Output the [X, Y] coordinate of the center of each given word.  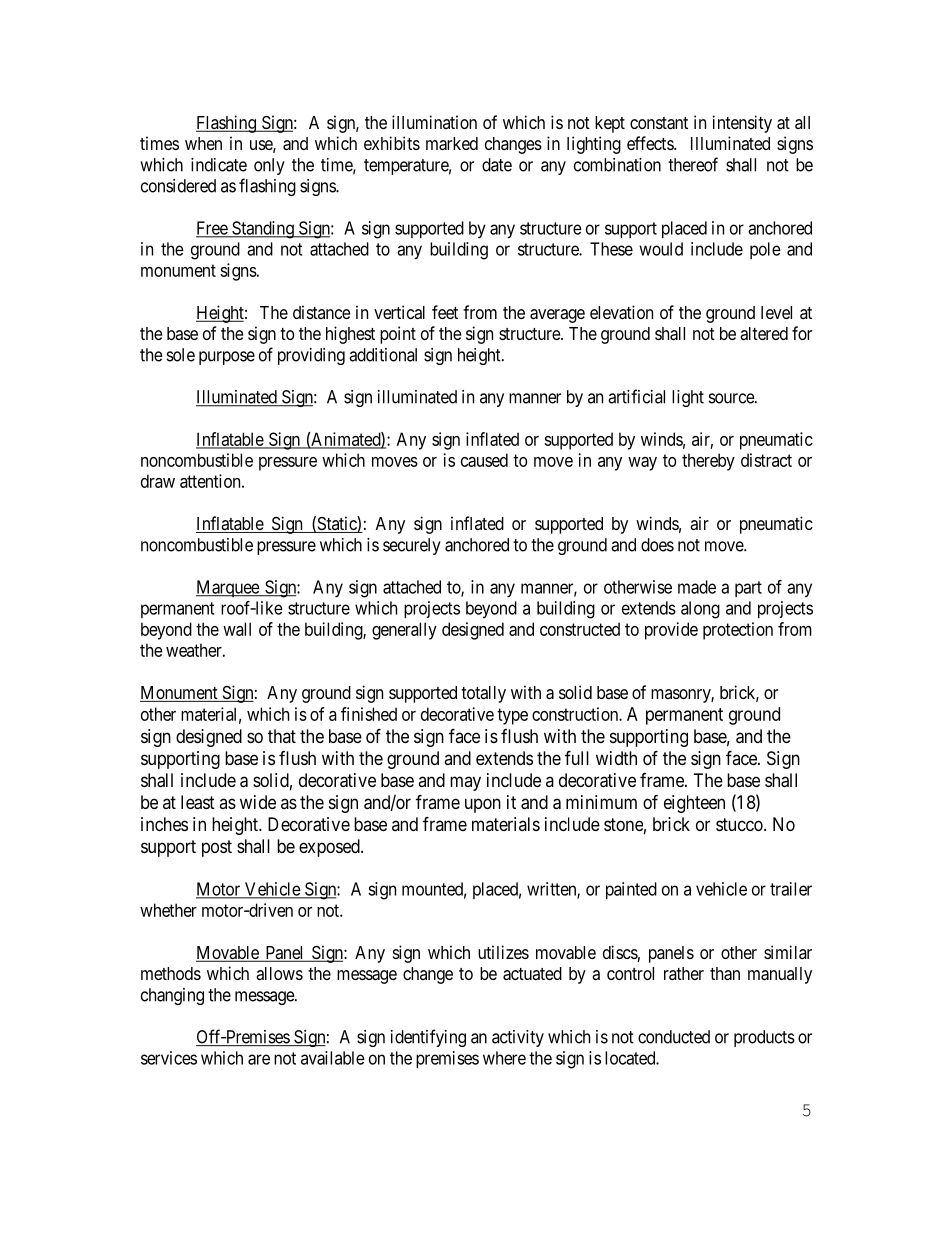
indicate [219, 165]
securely [412, 546]
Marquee [228, 588]
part [748, 589]
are [259, 1059]
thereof [693, 164]
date [497, 165]
